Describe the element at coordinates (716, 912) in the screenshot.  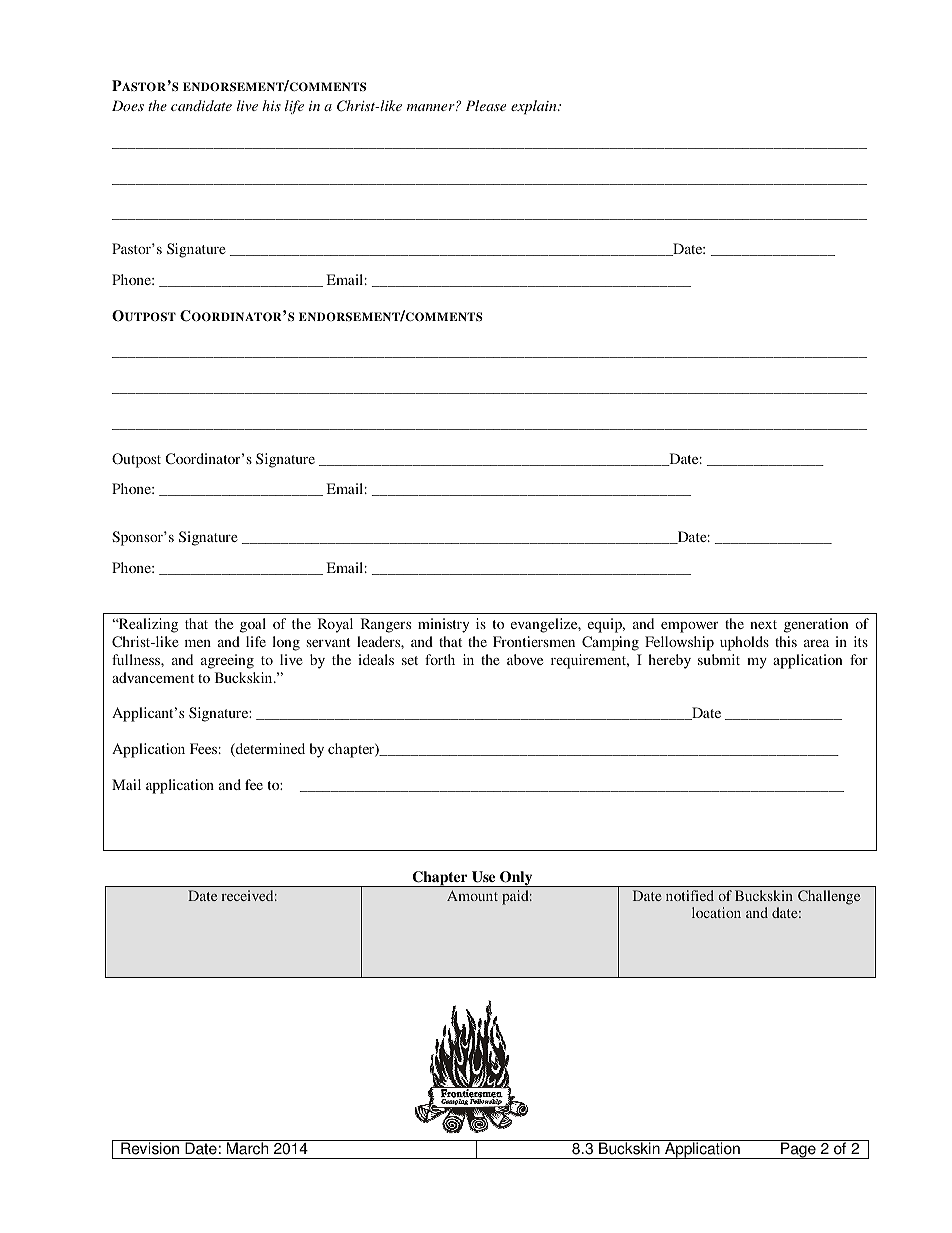
I see `location` at that location.
